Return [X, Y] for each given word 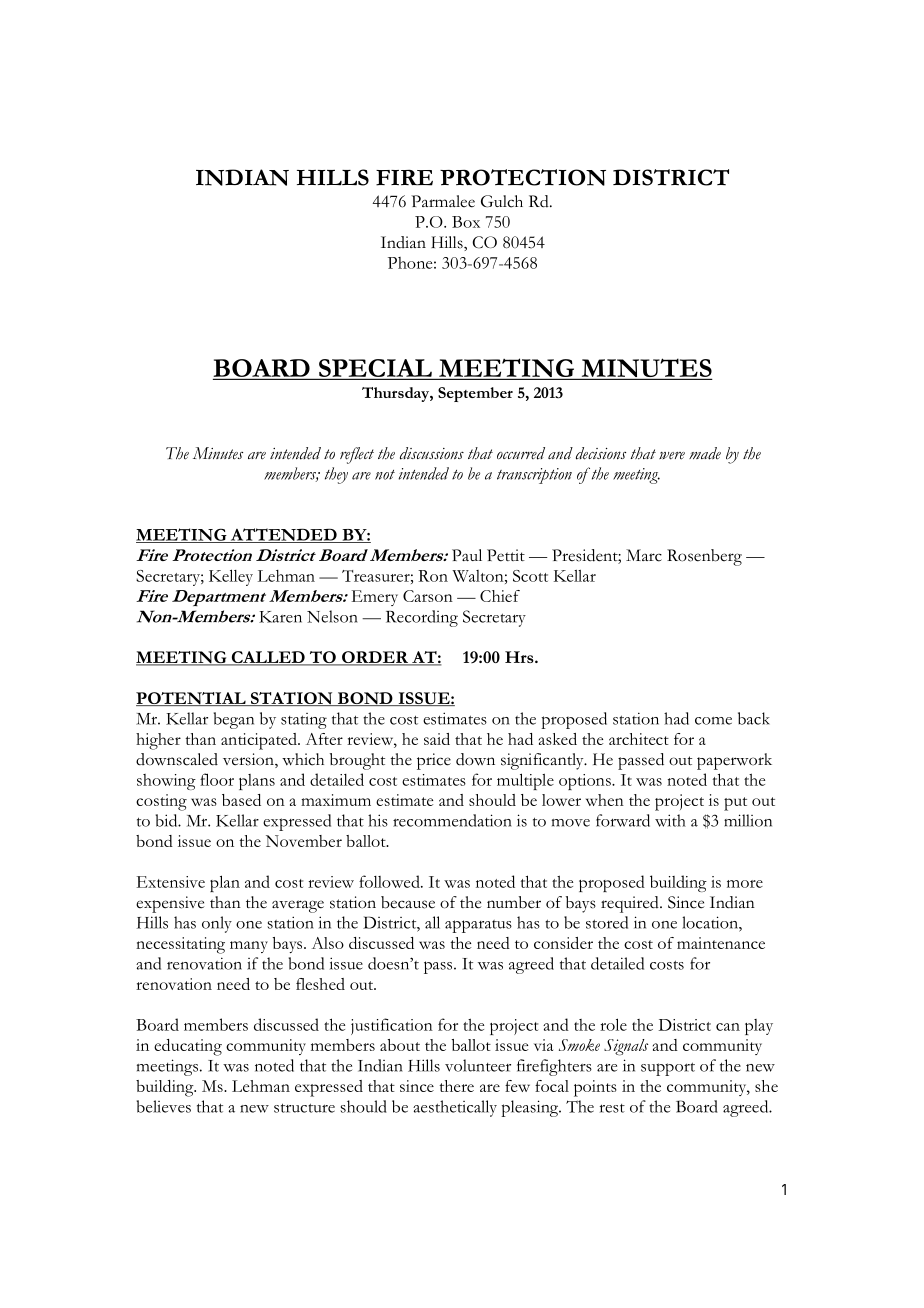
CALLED [268, 658]
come [713, 721]
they [336, 475]
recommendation [452, 820]
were [672, 456]
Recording [422, 618]
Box [466, 222]
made [705, 453]
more [745, 884]
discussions [432, 453]
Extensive [170, 882]
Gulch [502, 201]
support [668, 1069]
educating [188, 1047]
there [456, 1086]
